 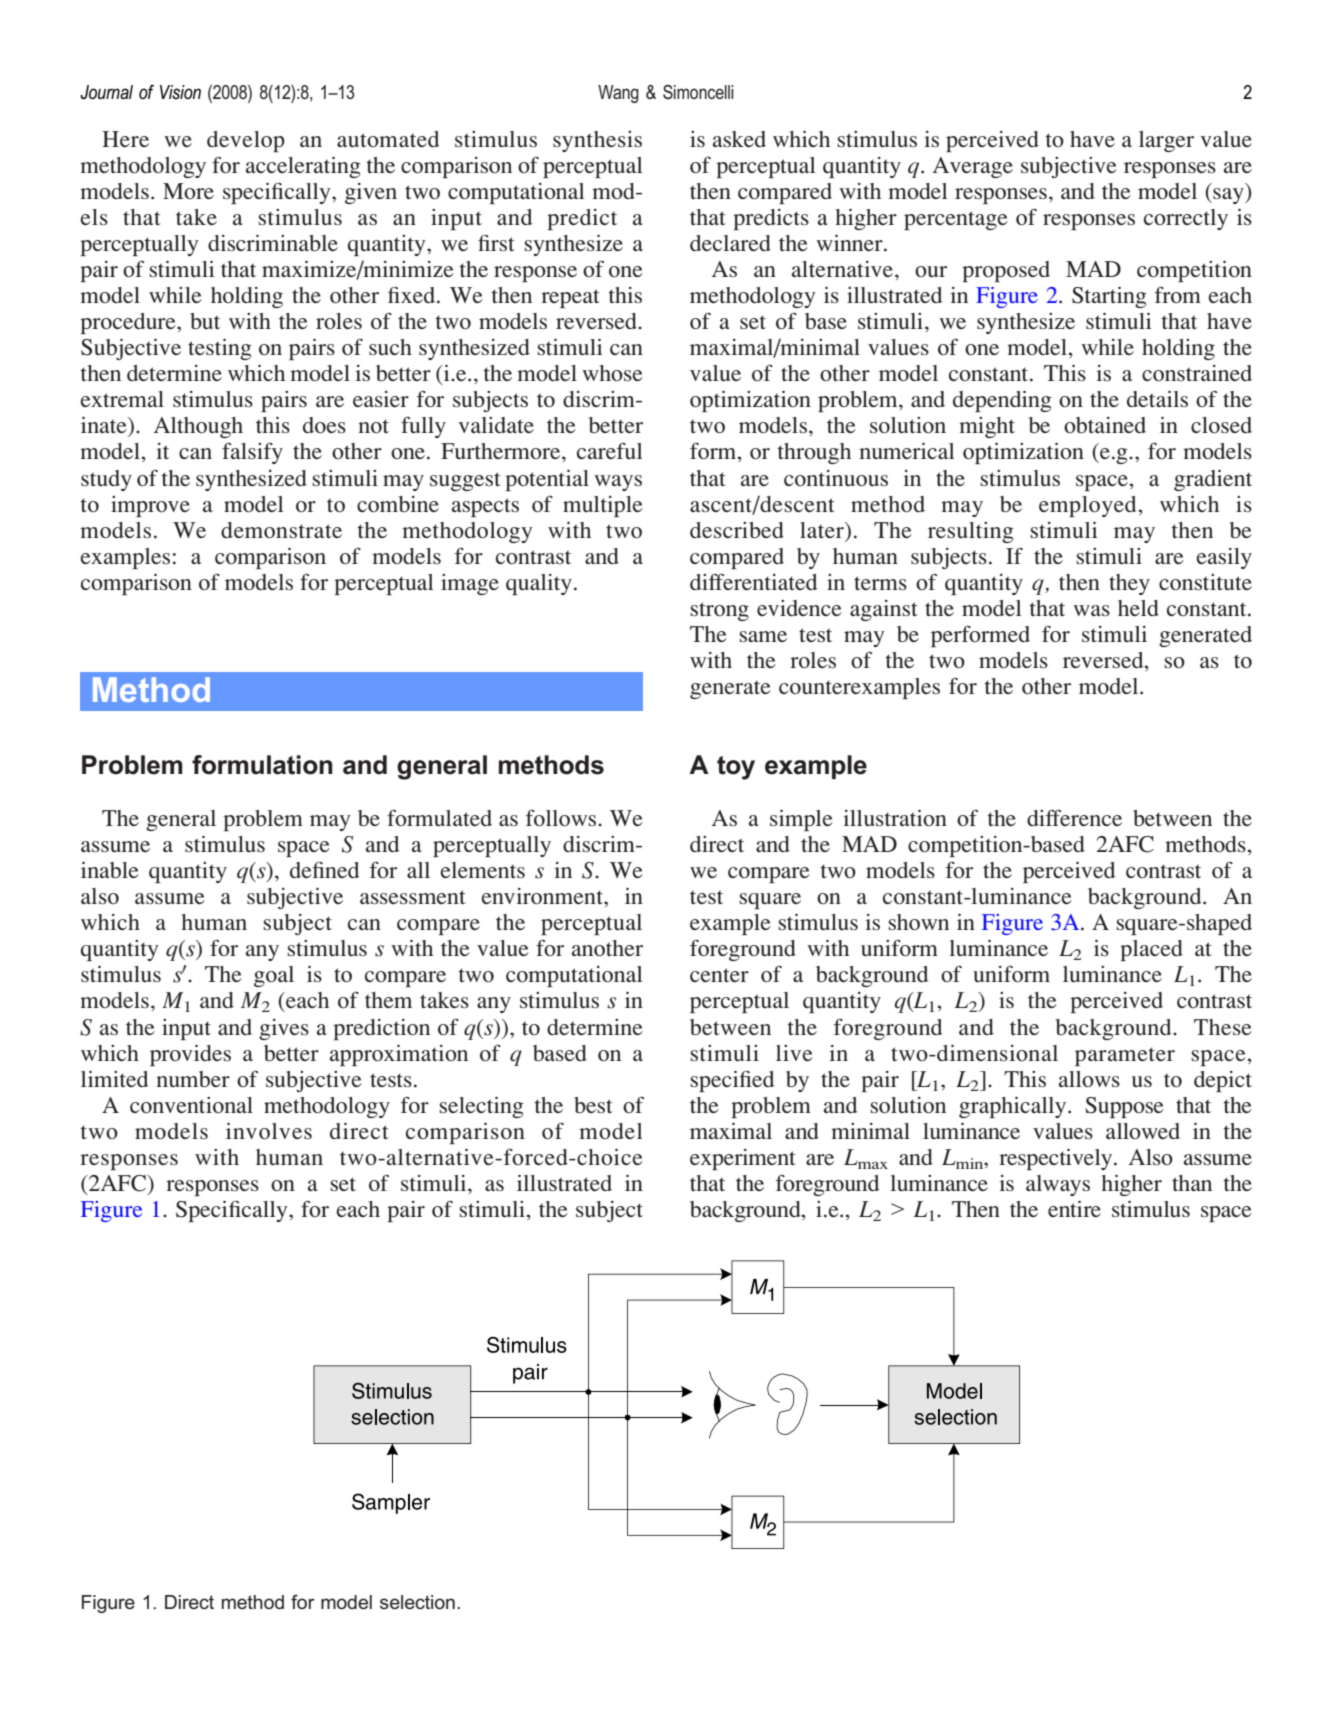 What do you see at coordinates (252, 453) in the screenshot?
I see `falsify` at bounding box center [252, 453].
